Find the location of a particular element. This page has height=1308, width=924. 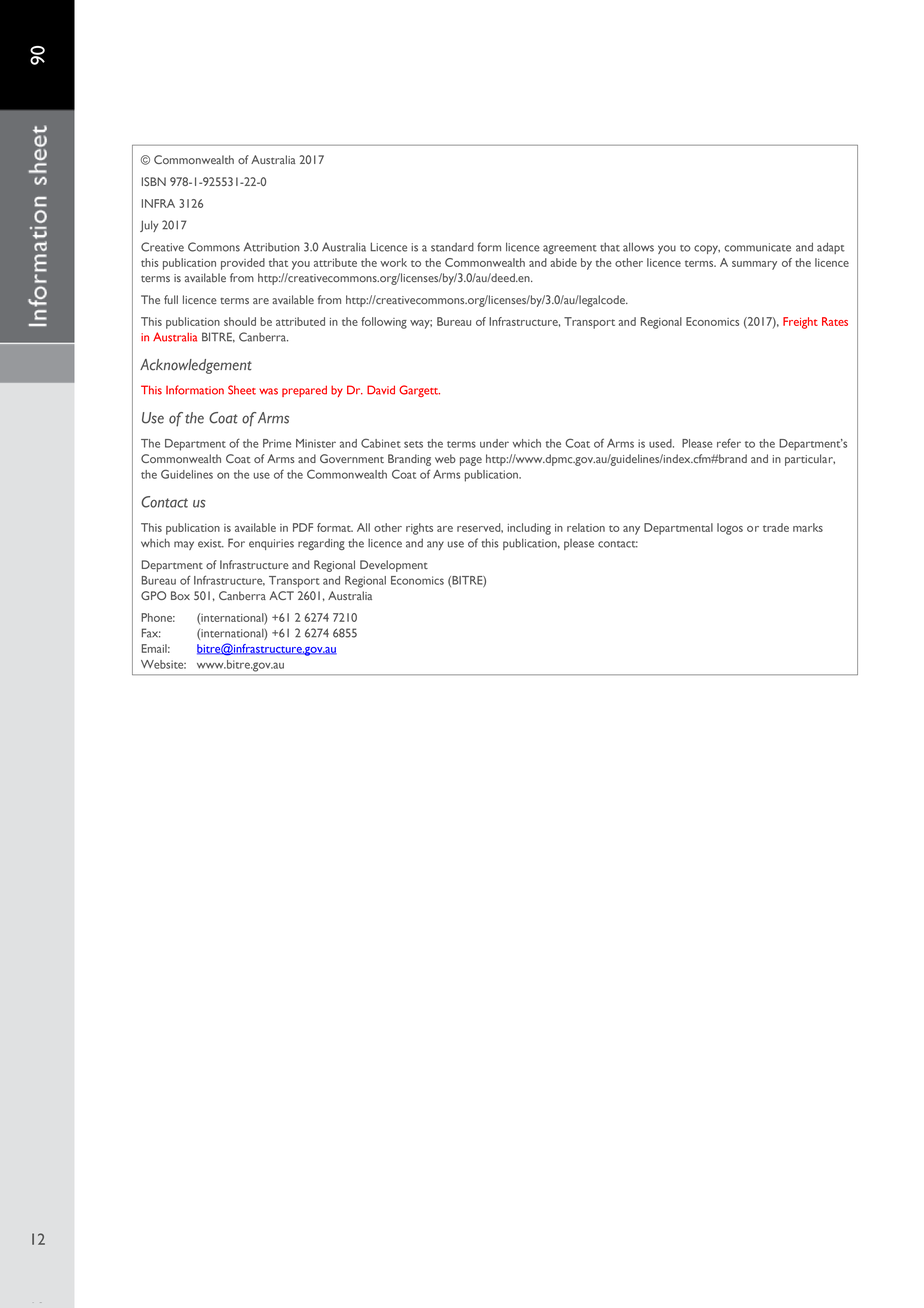

refer is located at coordinates (729, 443).
